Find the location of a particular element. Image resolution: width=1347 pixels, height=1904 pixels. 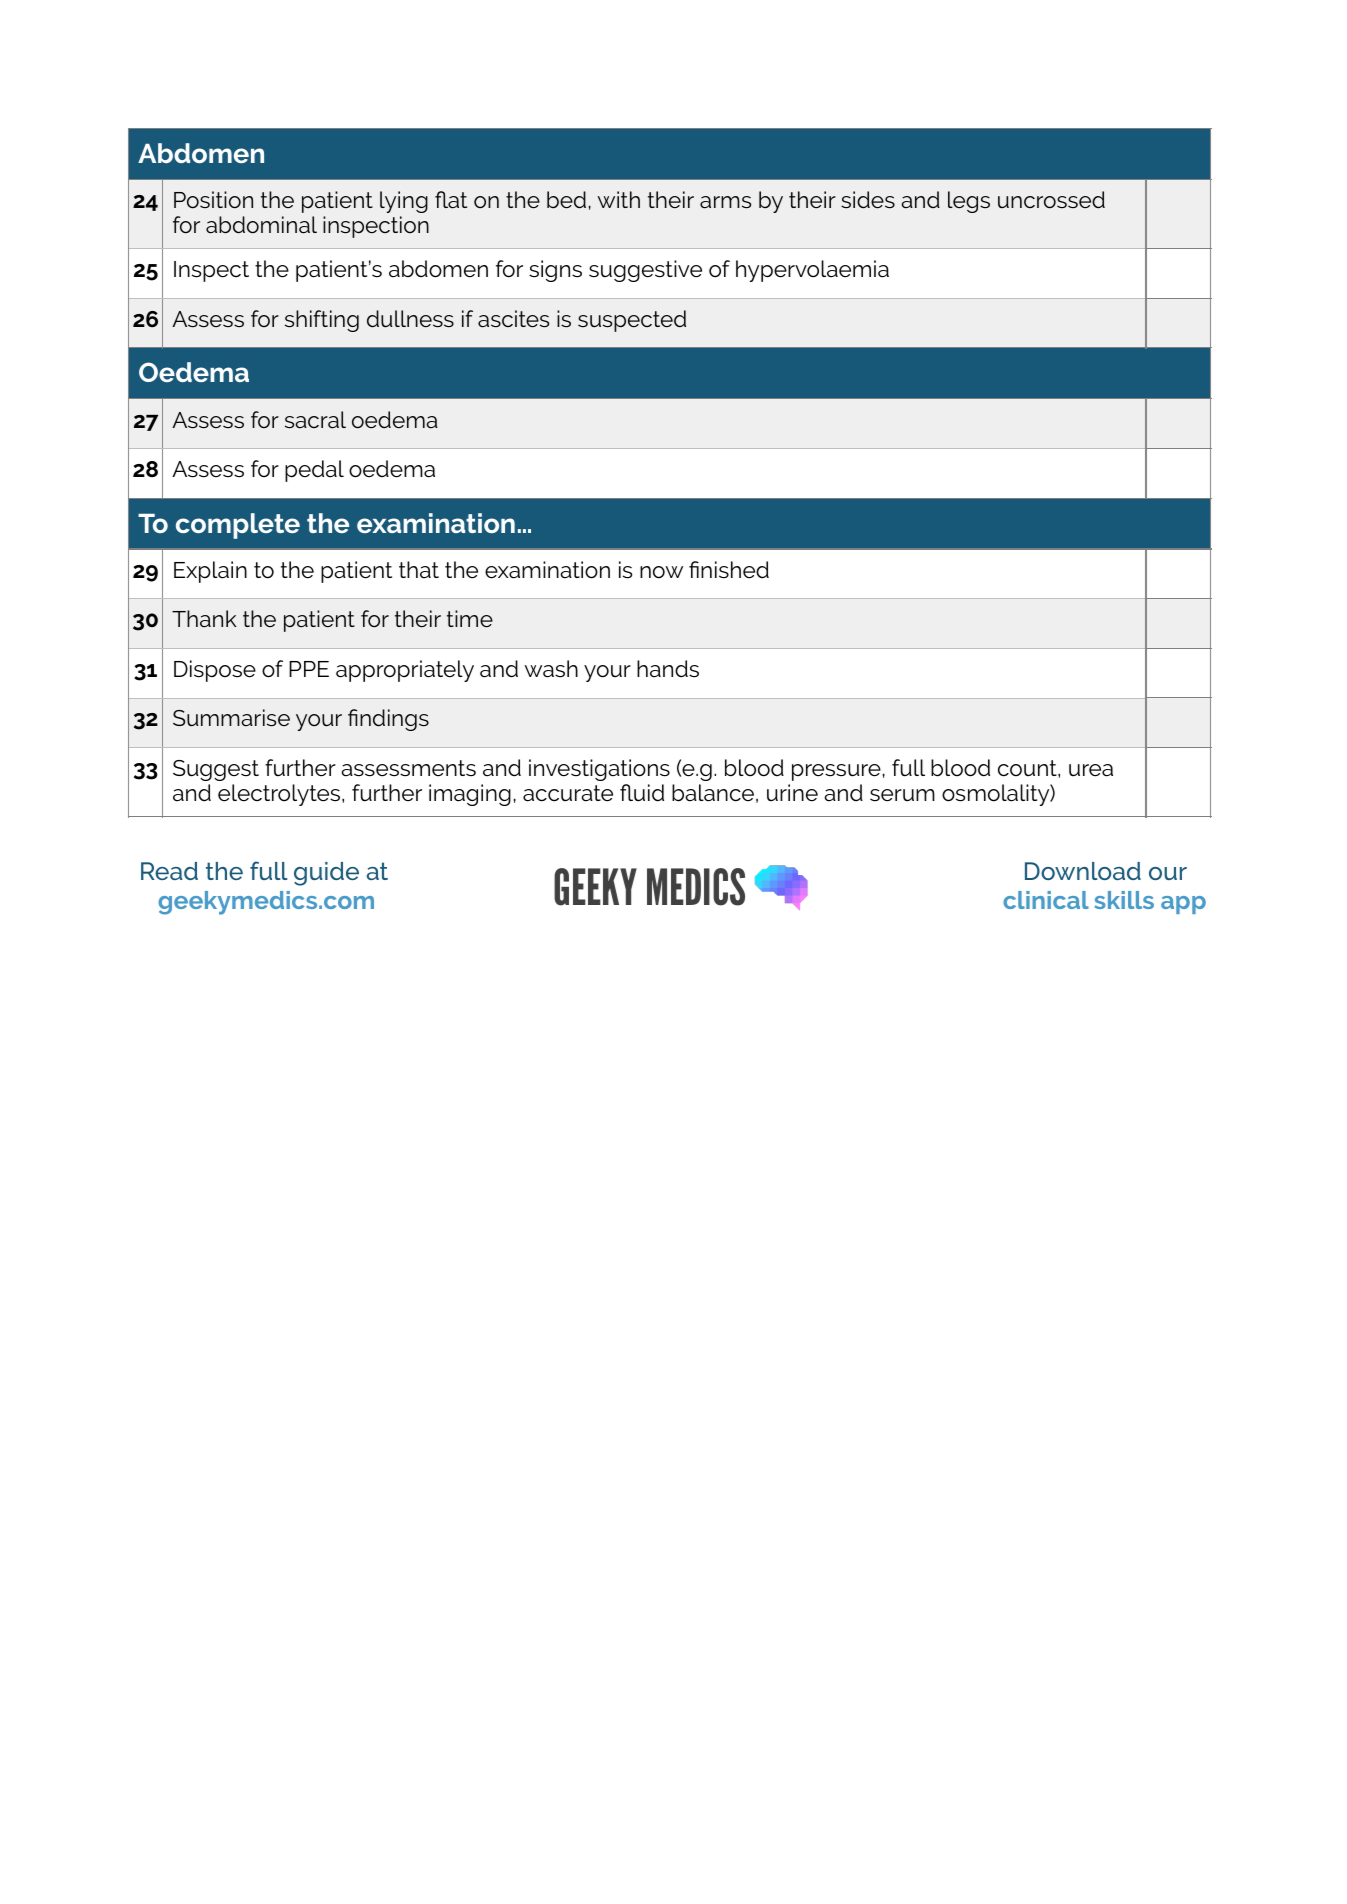

suspected is located at coordinates (632, 321).
